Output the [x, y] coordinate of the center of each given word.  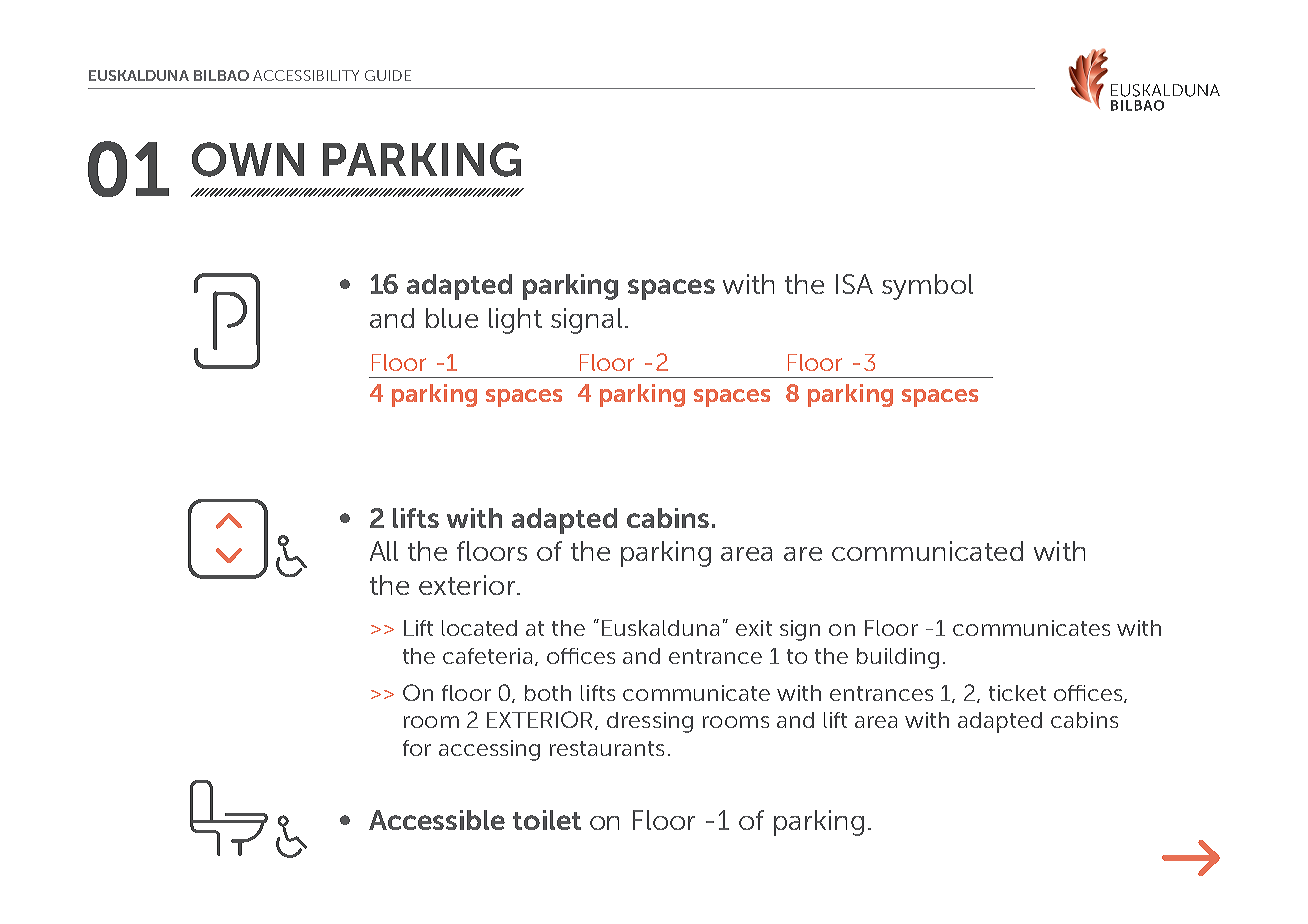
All [384, 551]
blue [452, 318]
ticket [1017, 693]
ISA [854, 284]
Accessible [437, 820]
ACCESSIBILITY [306, 75]
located [479, 628]
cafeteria [487, 656]
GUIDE [388, 75]
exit [754, 628]
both [548, 693]
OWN [248, 159]
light [515, 321]
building [898, 658]
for [417, 748]
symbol [927, 287]
